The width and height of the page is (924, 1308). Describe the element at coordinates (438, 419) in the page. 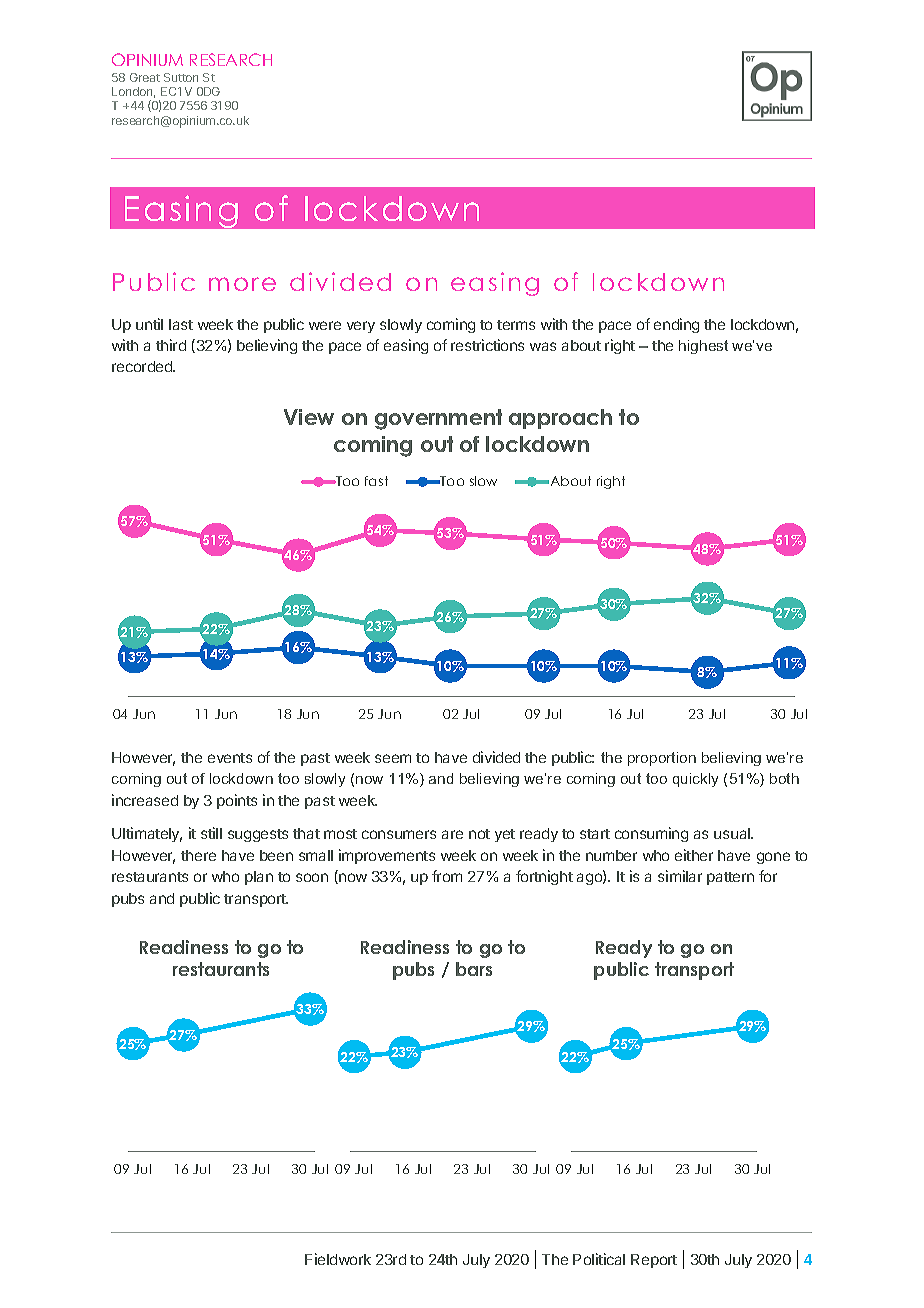

I see `government` at that location.
